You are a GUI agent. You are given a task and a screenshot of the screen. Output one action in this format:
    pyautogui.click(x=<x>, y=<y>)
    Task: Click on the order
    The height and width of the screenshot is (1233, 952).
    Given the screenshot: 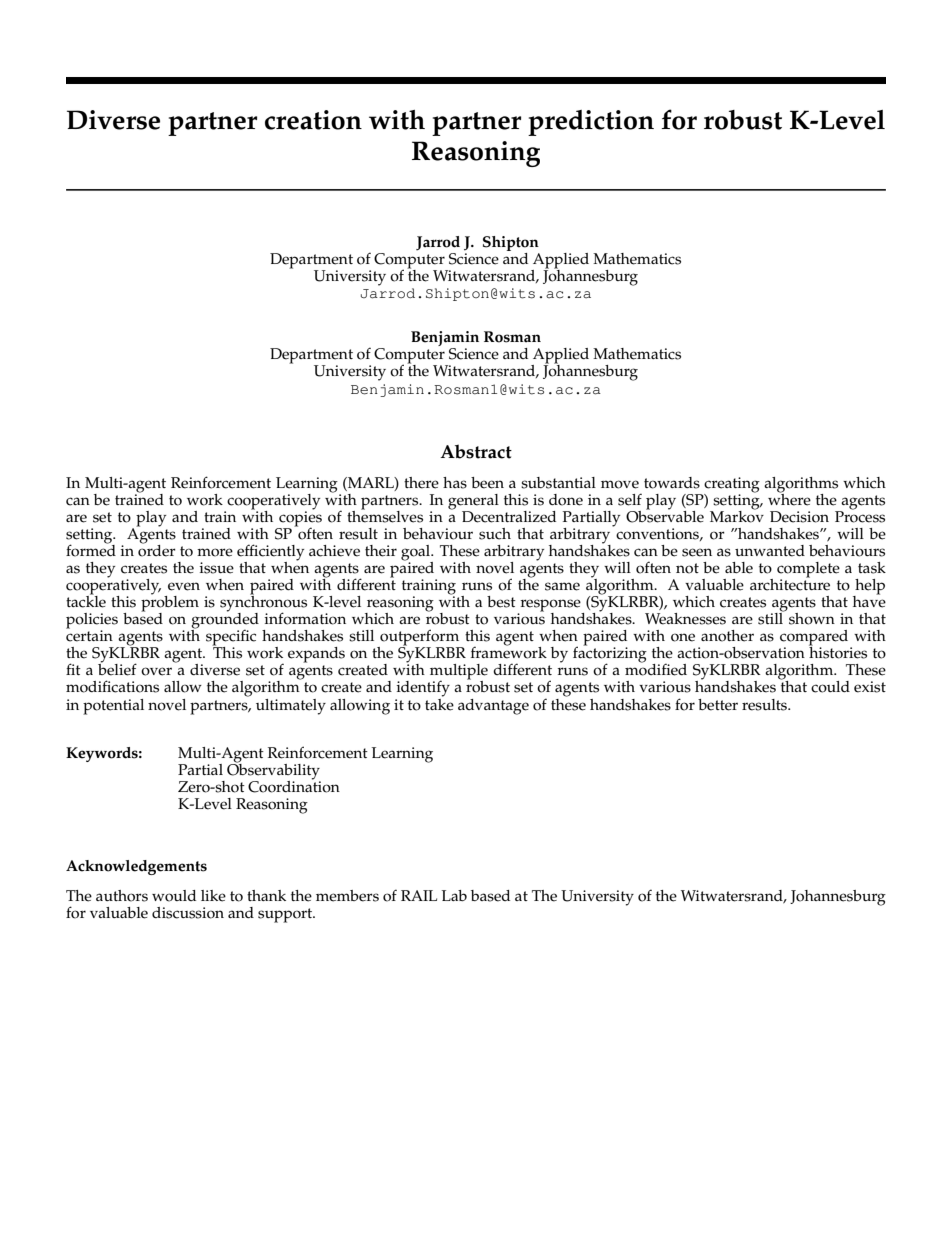 What is the action you would take?
    pyautogui.click(x=157, y=549)
